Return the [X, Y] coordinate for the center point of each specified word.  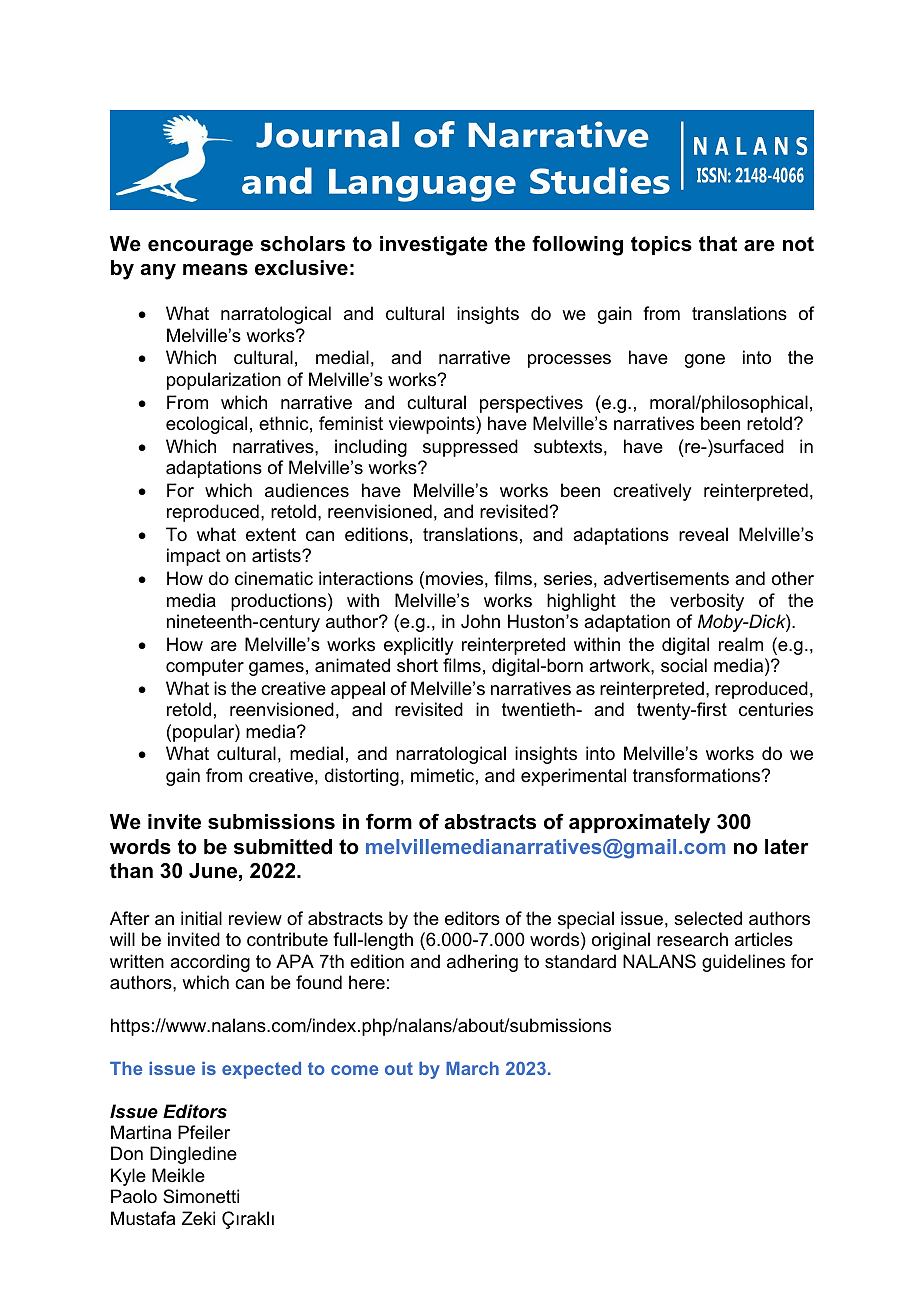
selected [708, 918]
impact [194, 557]
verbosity [707, 602]
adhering [482, 963]
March [472, 1068]
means [215, 270]
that [718, 244]
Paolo [134, 1196]
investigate [434, 246]
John [480, 621]
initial [201, 918]
